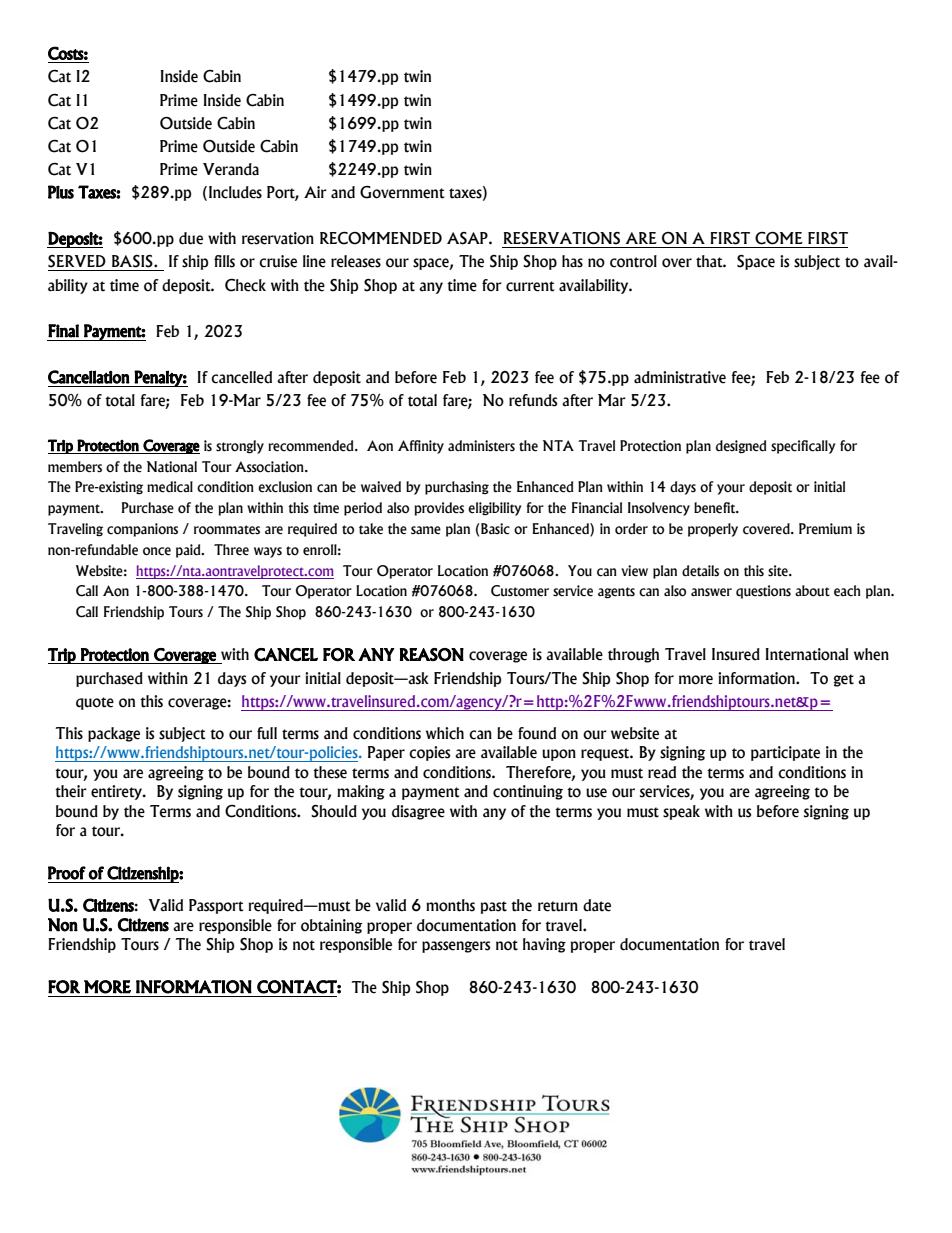 The image size is (952, 1233). What do you see at coordinates (533, 400) in the screenshot?
I see `refunds` at bounding box center [533, 400].
